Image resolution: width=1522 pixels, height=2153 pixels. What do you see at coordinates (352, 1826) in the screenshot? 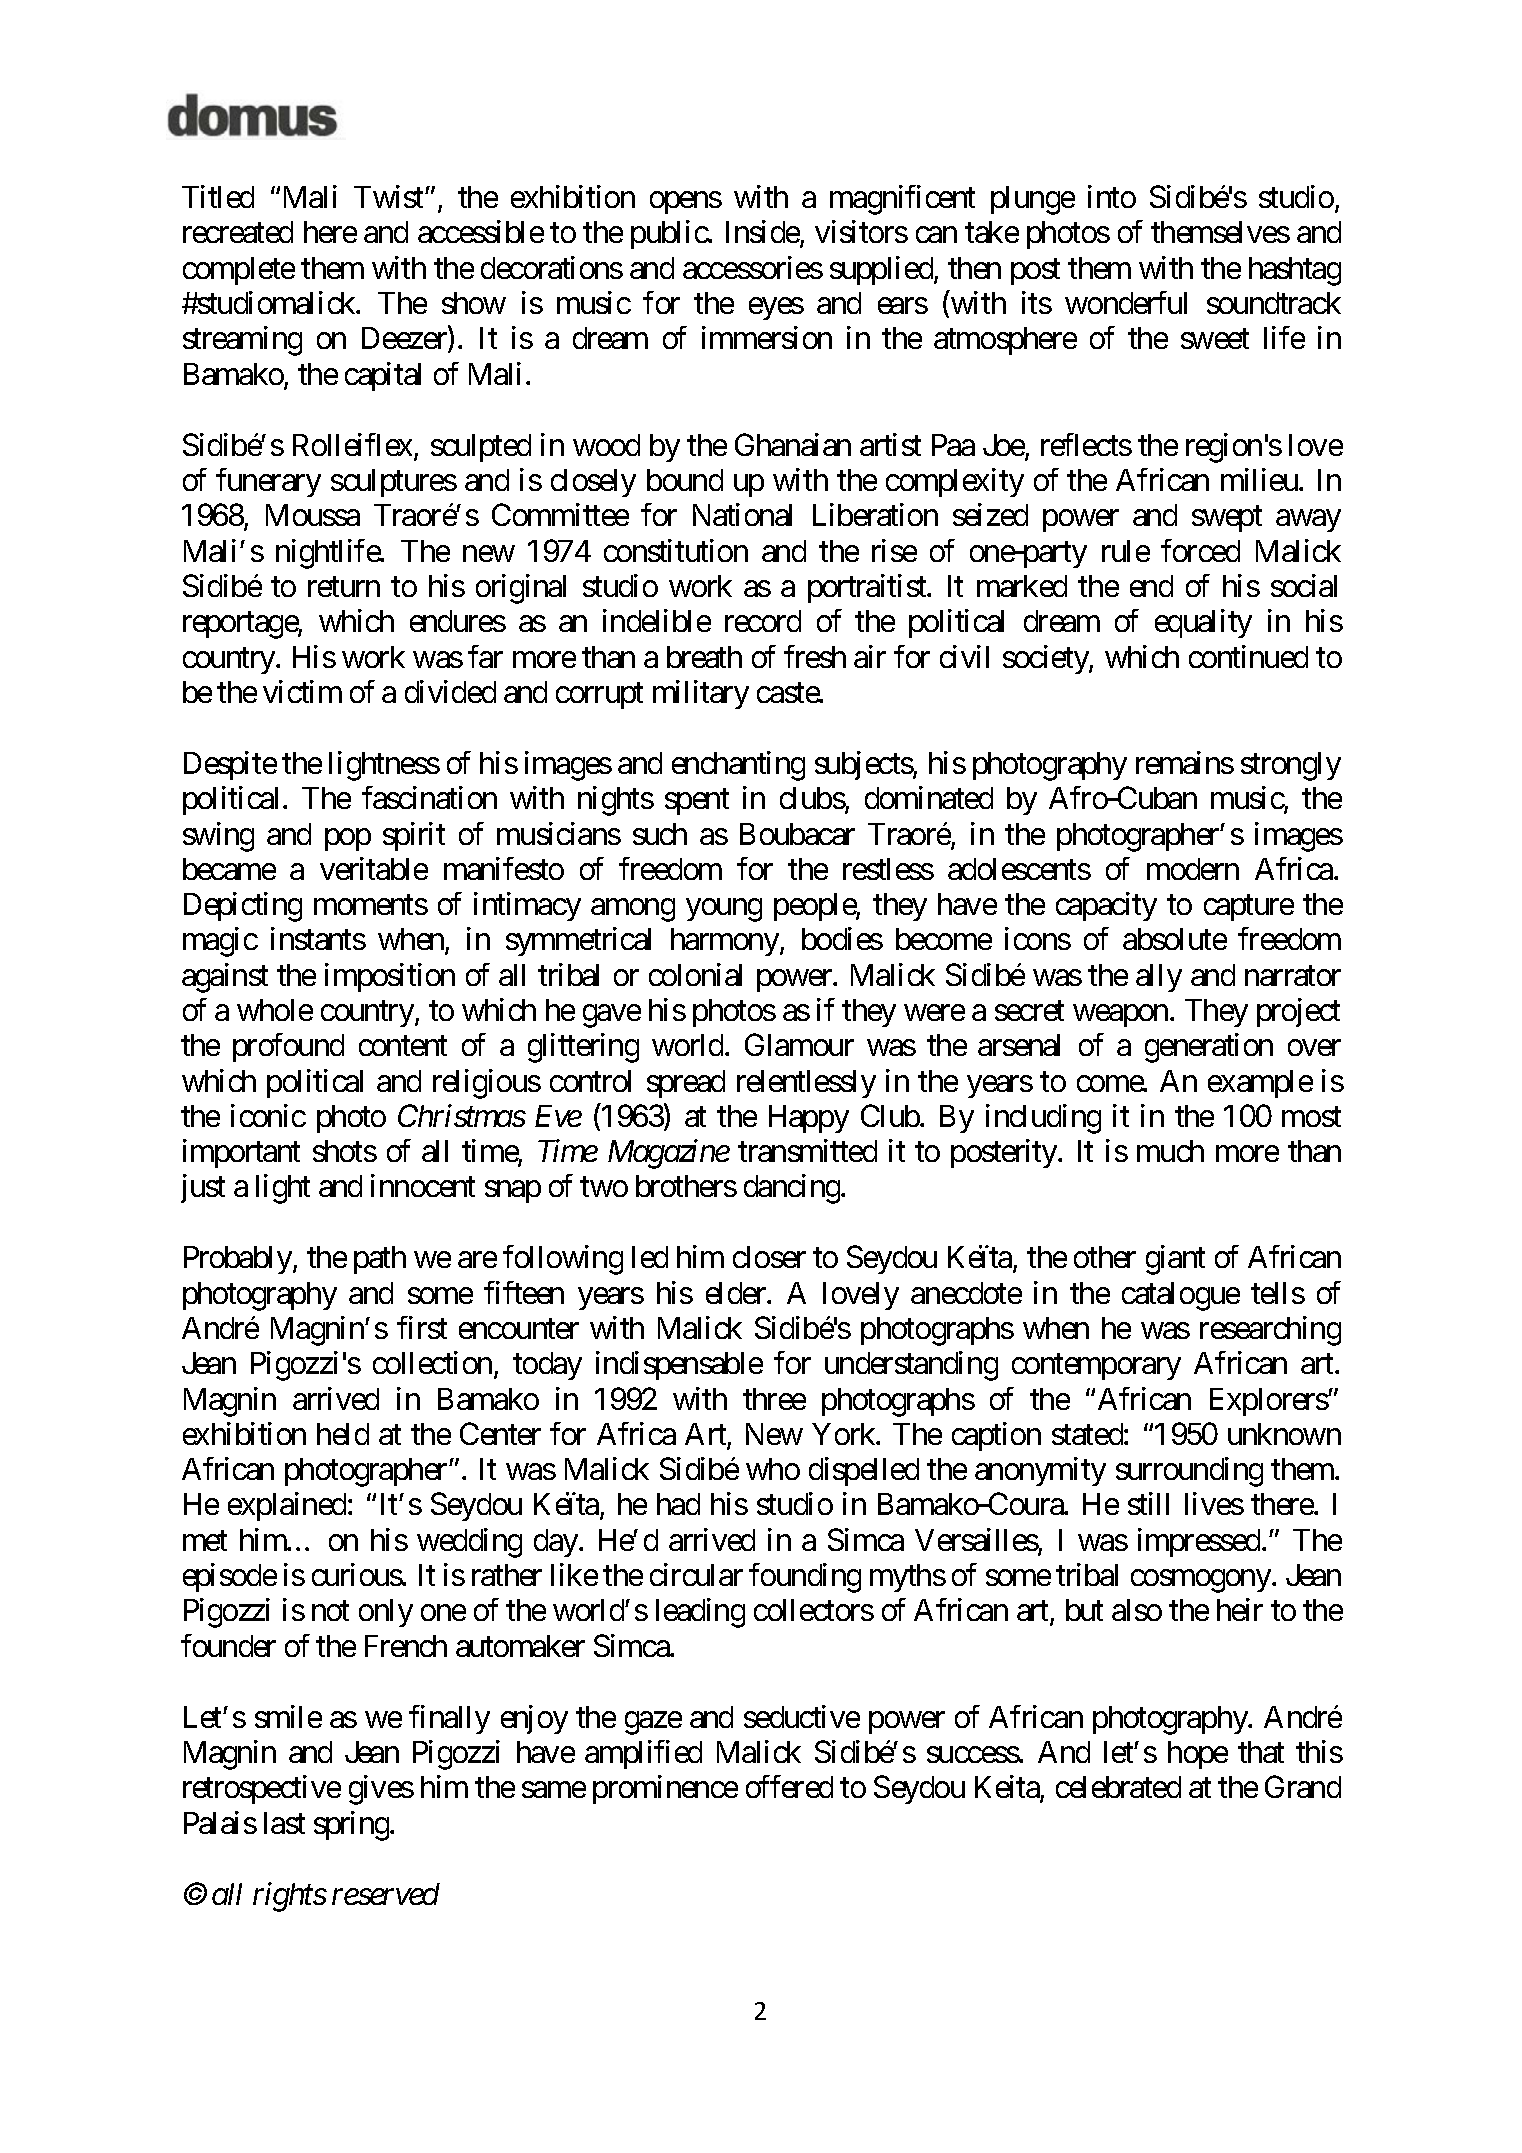
I see `spring` at bounding box center [352, 1826].
